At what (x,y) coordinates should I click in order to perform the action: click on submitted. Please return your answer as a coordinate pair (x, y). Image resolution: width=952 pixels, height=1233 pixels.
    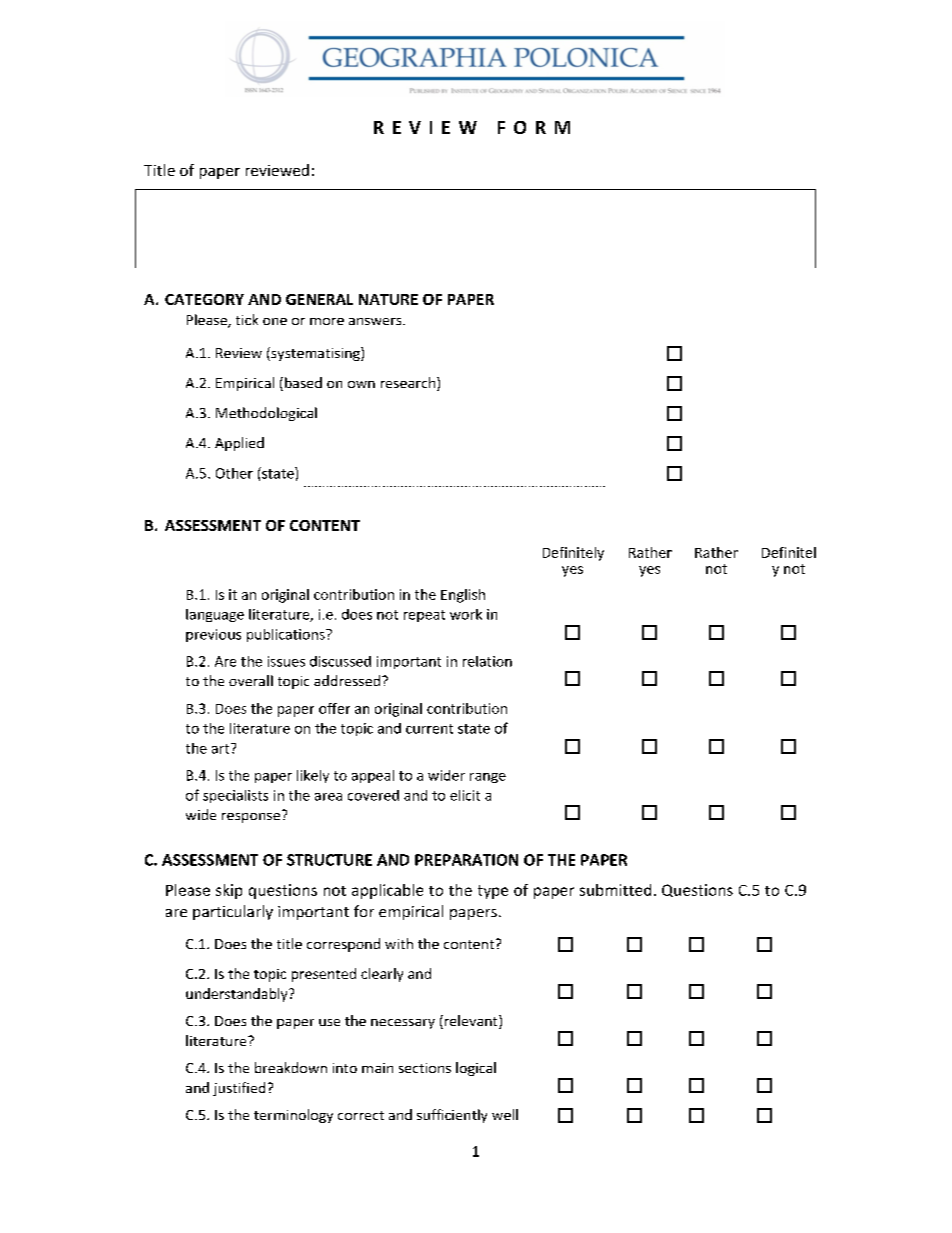
    Looking at the image, I should click on (615, 890).
